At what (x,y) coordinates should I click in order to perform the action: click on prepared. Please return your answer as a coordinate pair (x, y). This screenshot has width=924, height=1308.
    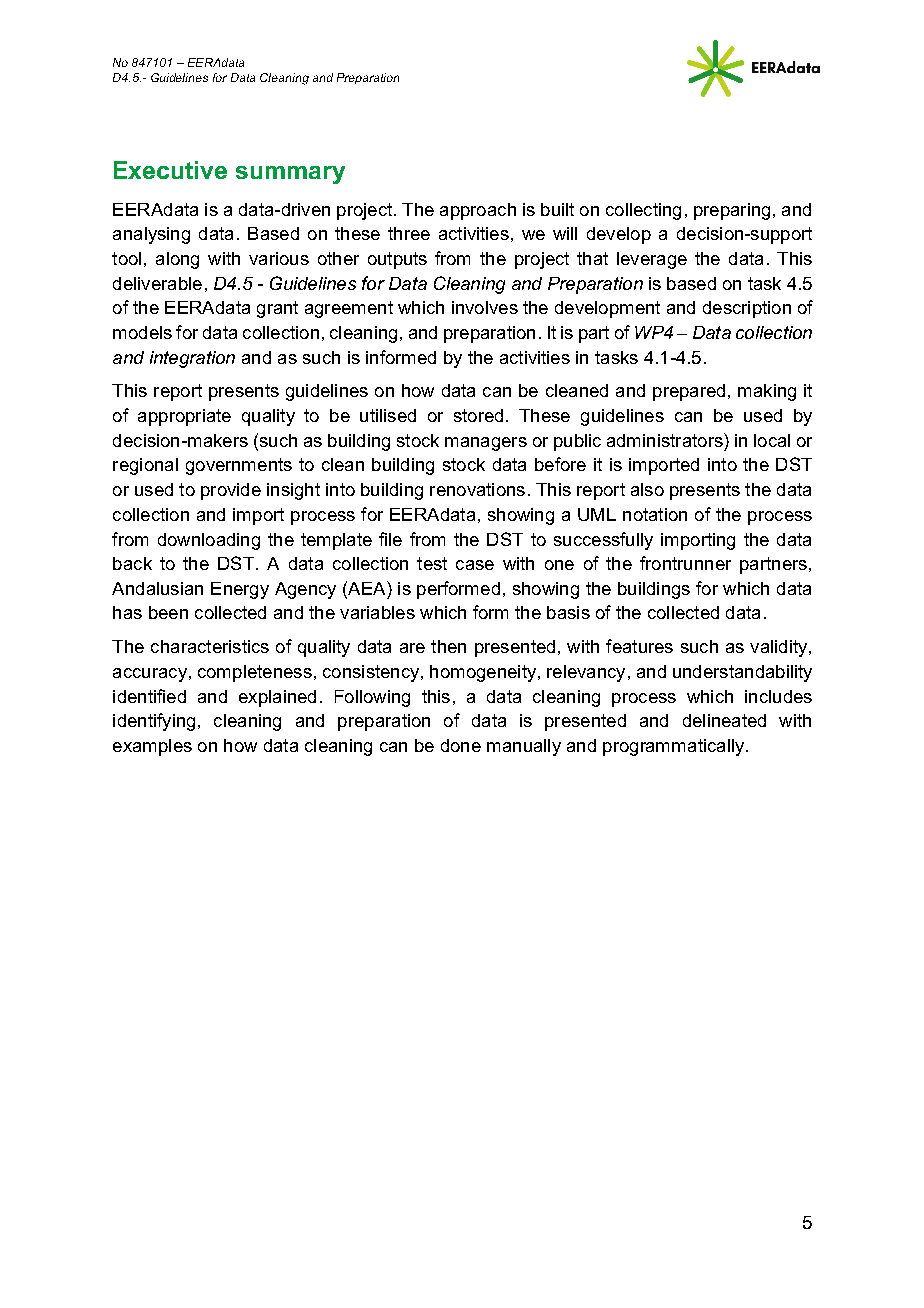
    Looking at the image, I should click on (689, 392).
